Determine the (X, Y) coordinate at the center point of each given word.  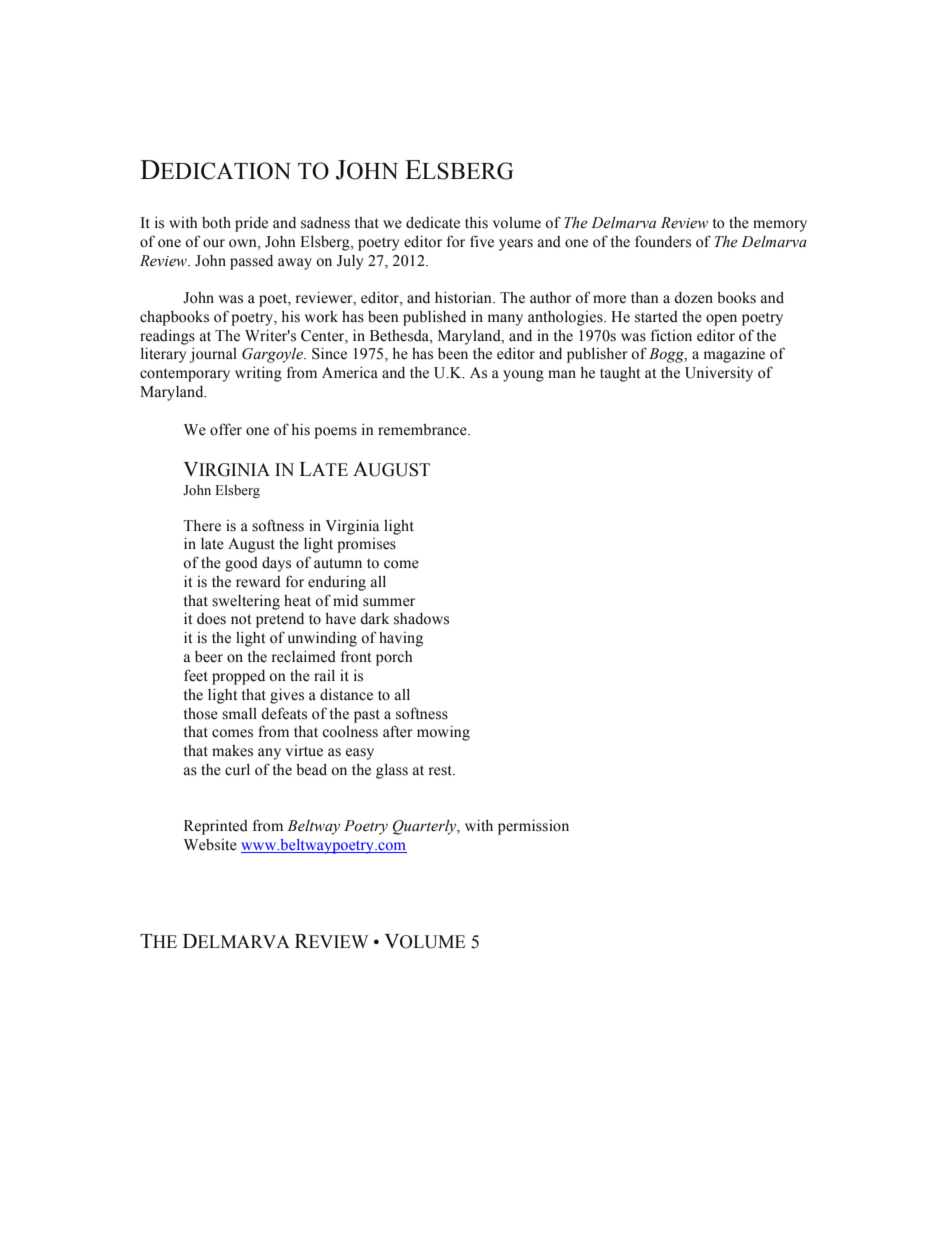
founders (663, 241)
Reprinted (216, 827)
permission (533, 827)
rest (441, 770)
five (482, 241)
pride (251, 224)
